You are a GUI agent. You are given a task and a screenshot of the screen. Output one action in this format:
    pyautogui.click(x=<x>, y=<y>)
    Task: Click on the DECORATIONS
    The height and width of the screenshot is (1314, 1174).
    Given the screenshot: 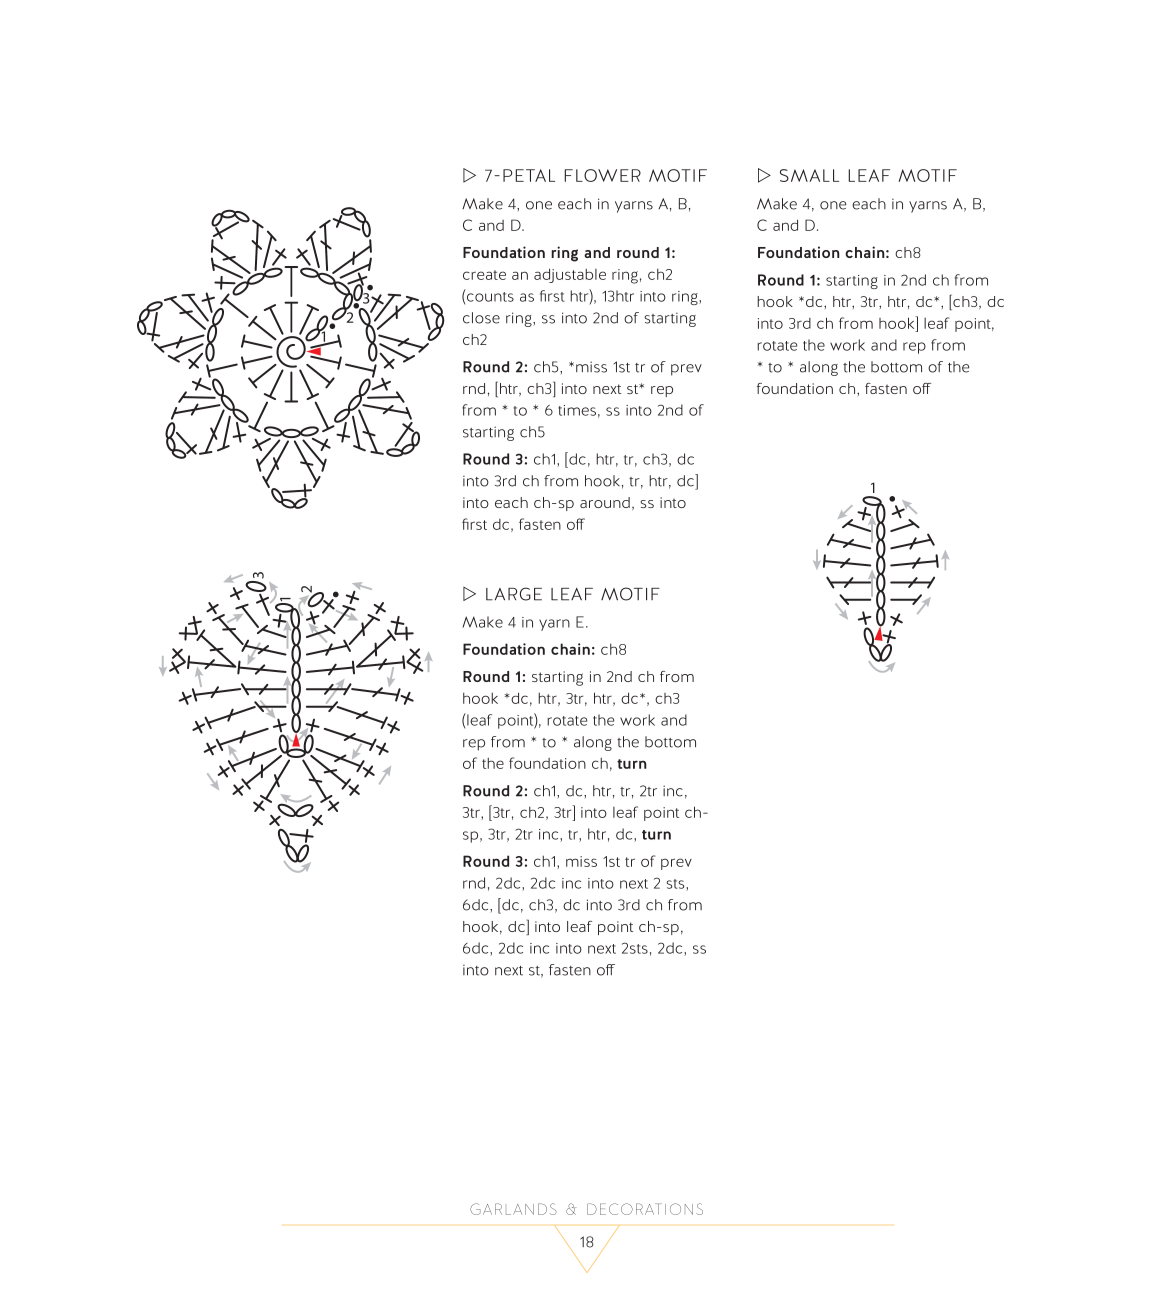 What is the action you would take?
    pyautogui.click(x=645, y=1209)
